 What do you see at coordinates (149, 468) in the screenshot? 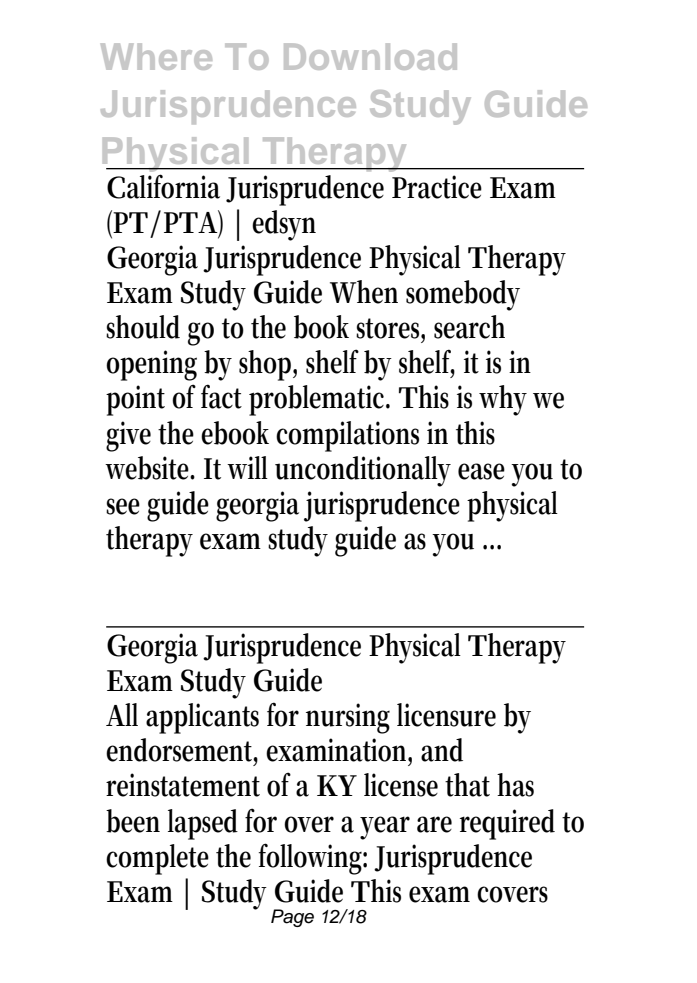
I see `website` at bounding box center [149, 468].
